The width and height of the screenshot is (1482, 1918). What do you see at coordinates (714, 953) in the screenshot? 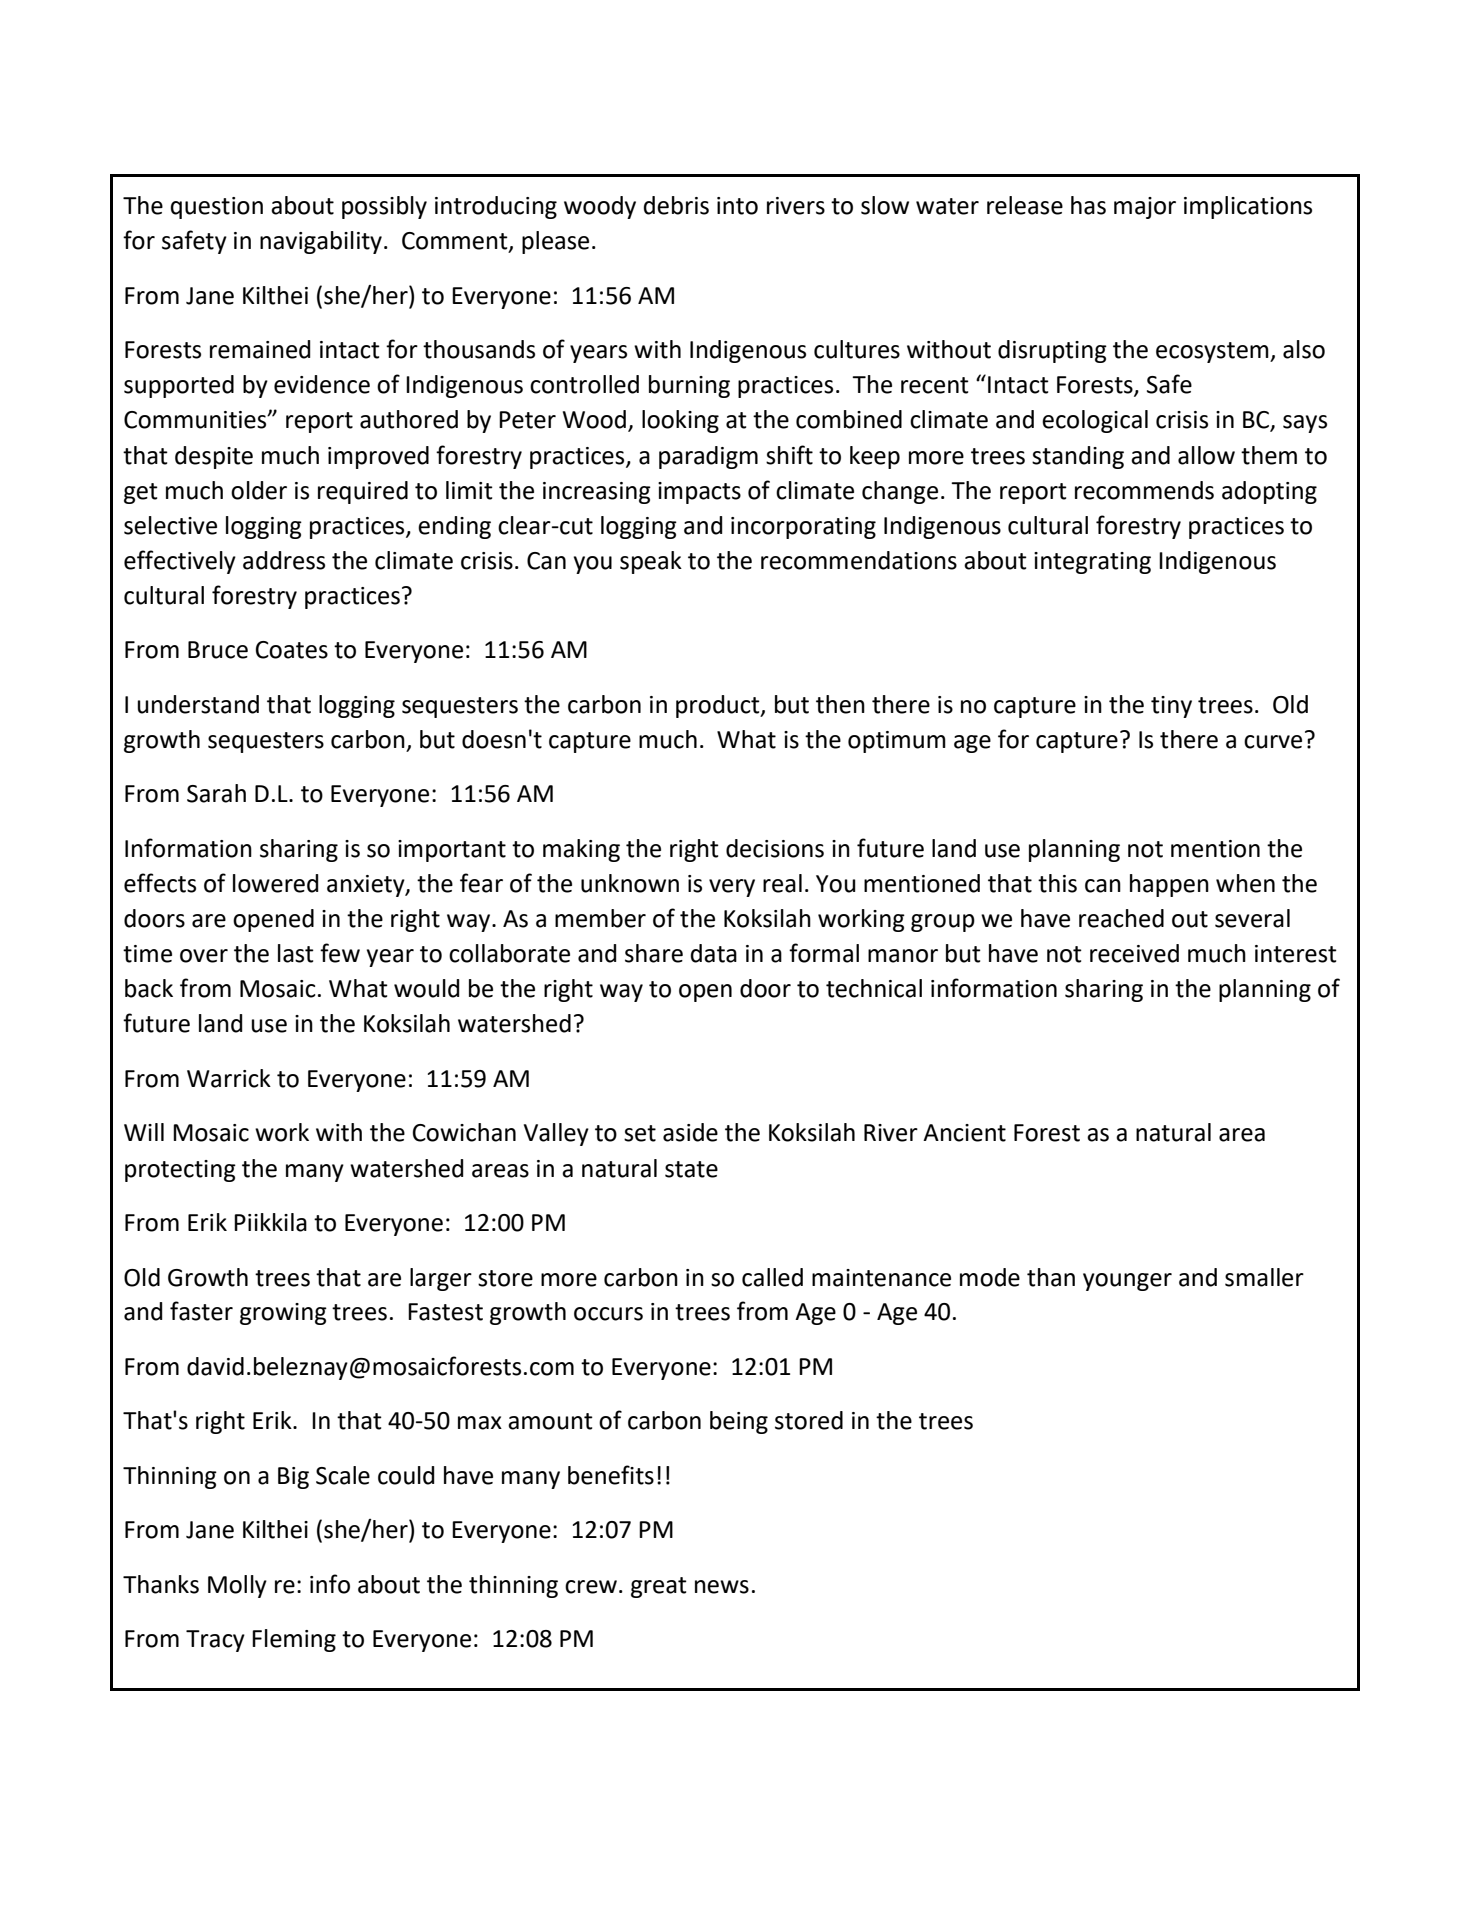
I see `data` at bounding box center [714, 953].
